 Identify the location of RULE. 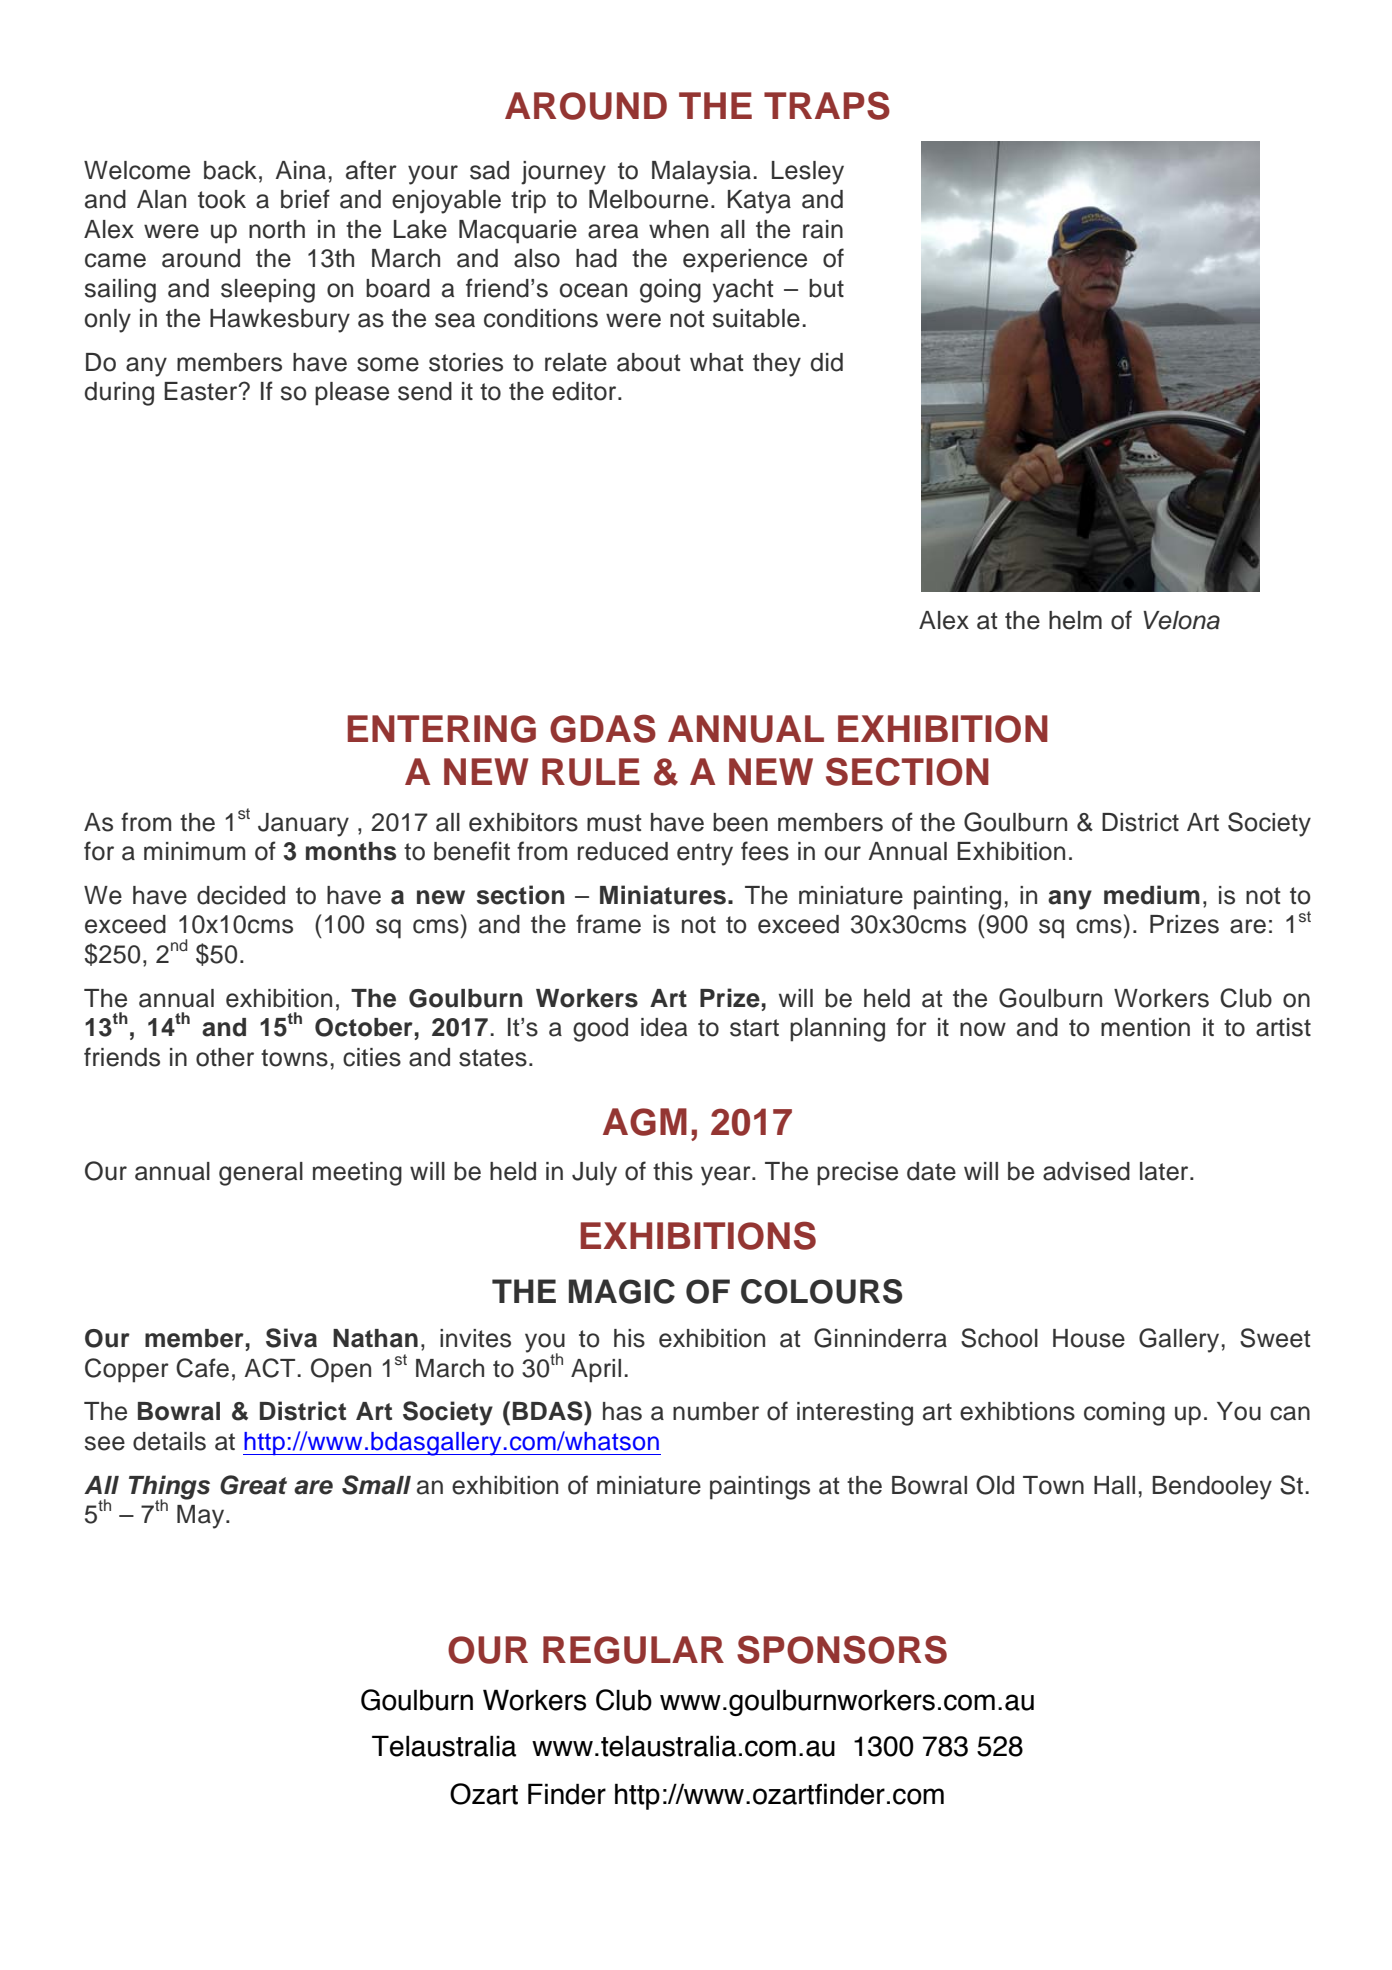
(591, 772).
